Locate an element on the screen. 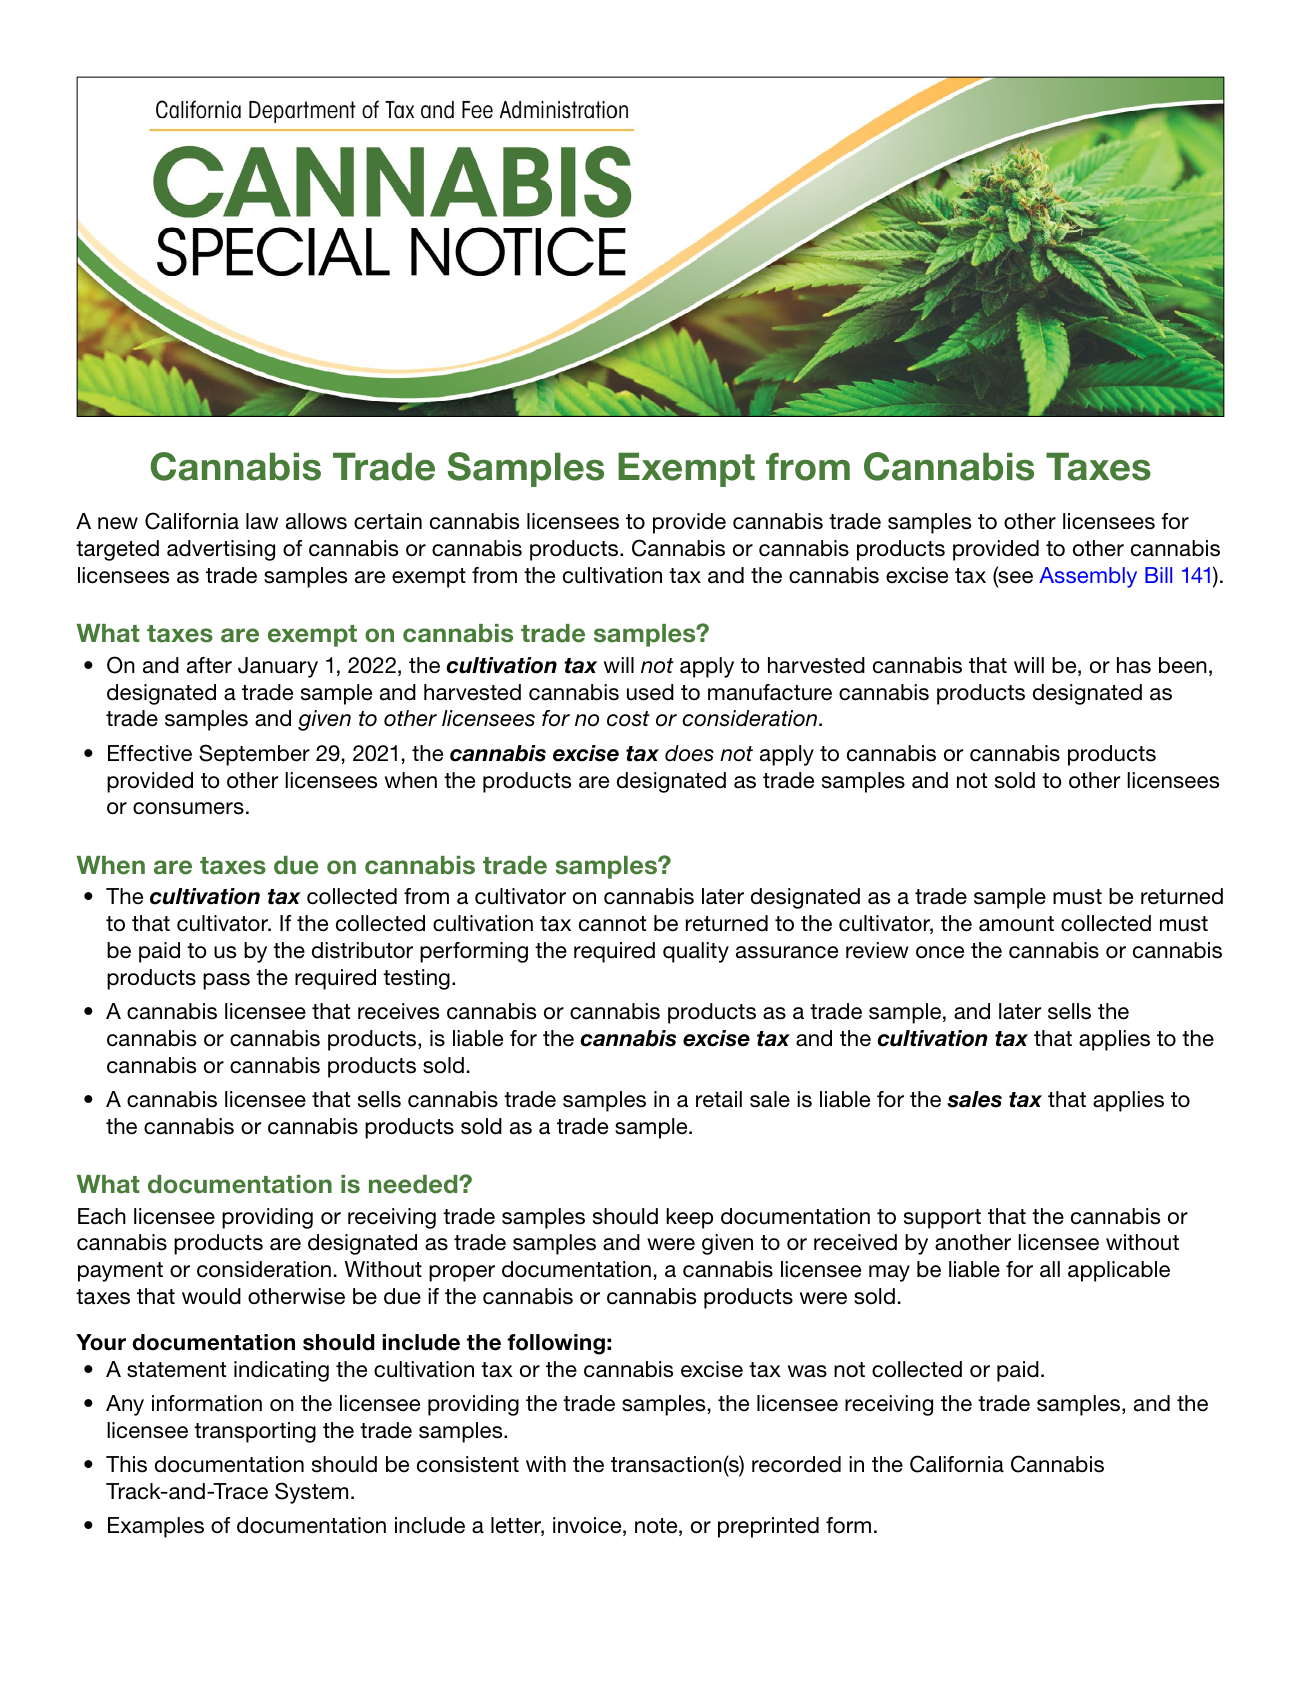 The height and width of the screenshot is (1683, 1301). support is located at coordinates (942, 1219).
